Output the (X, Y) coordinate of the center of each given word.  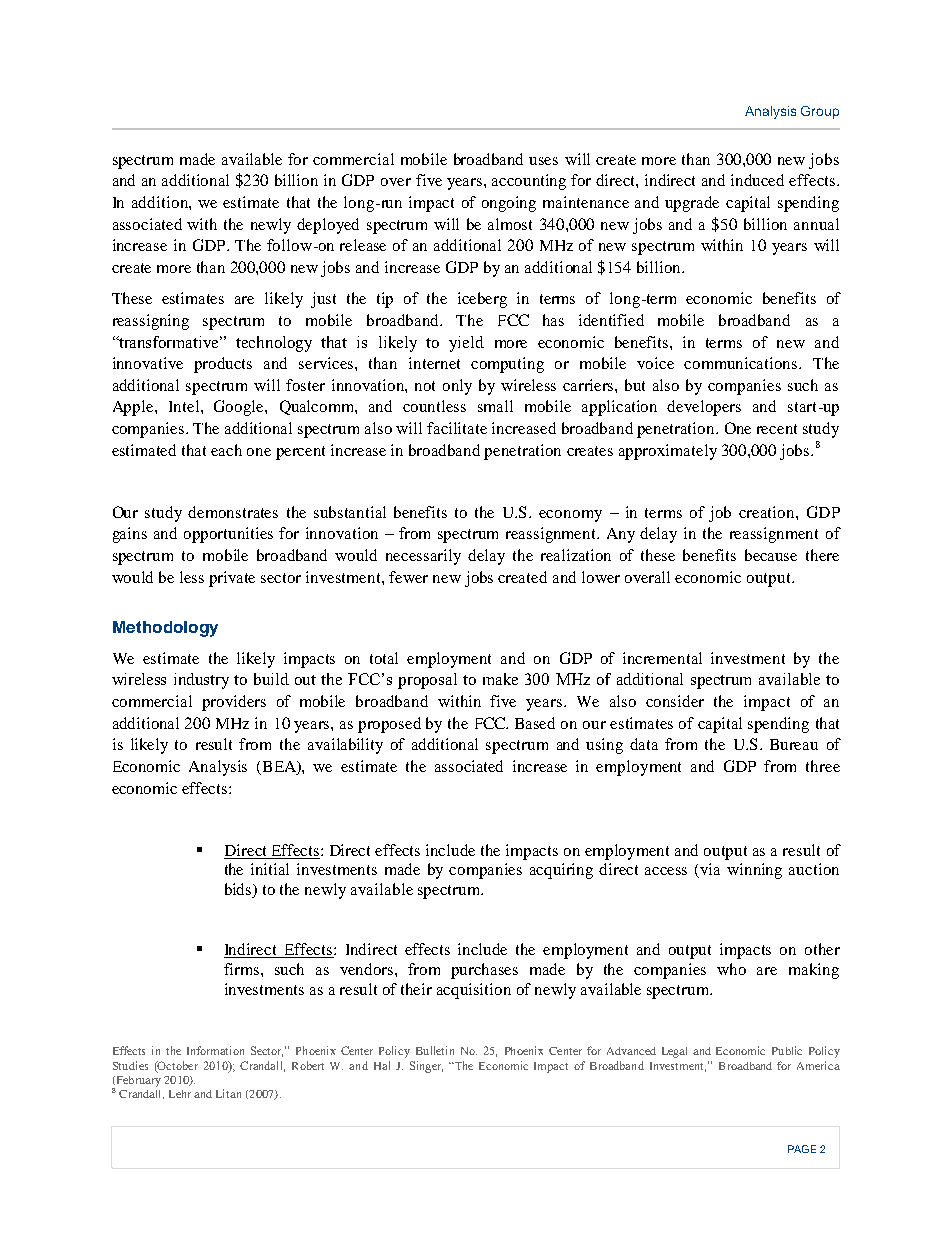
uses (543, 161)
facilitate (457, 428)
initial (270, 869)
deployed (328, 226)
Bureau (794, 744)
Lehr (180, 1094)
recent (777, 429)
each (226, 450)
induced (757, 180)
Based (535, 723)
